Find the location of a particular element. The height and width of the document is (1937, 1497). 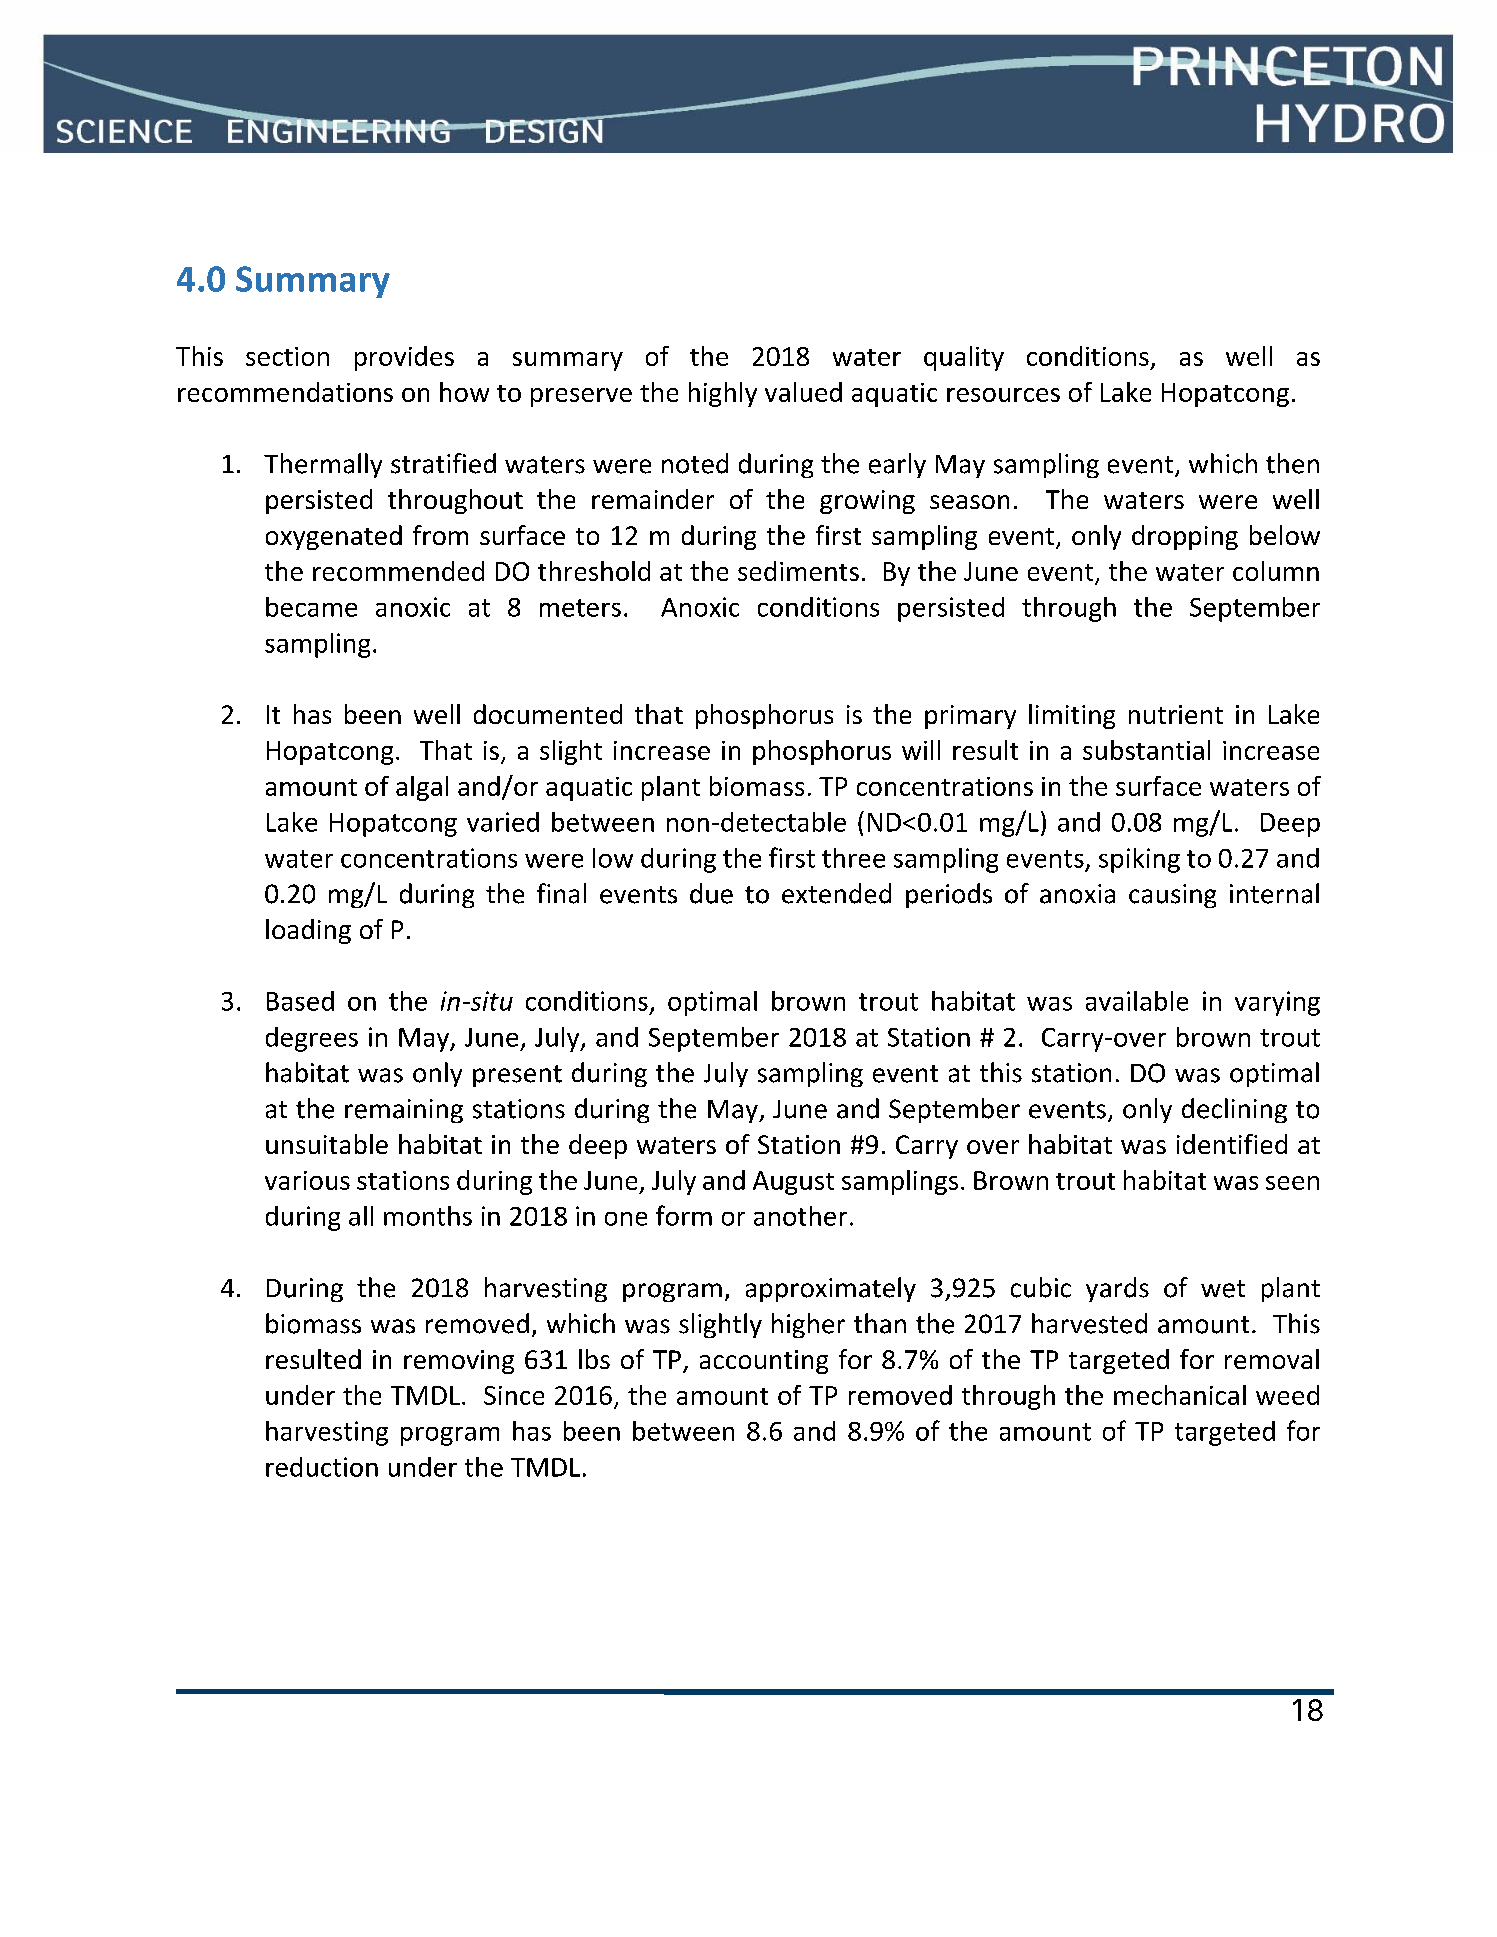

will is located at coordinates (921, 750).
